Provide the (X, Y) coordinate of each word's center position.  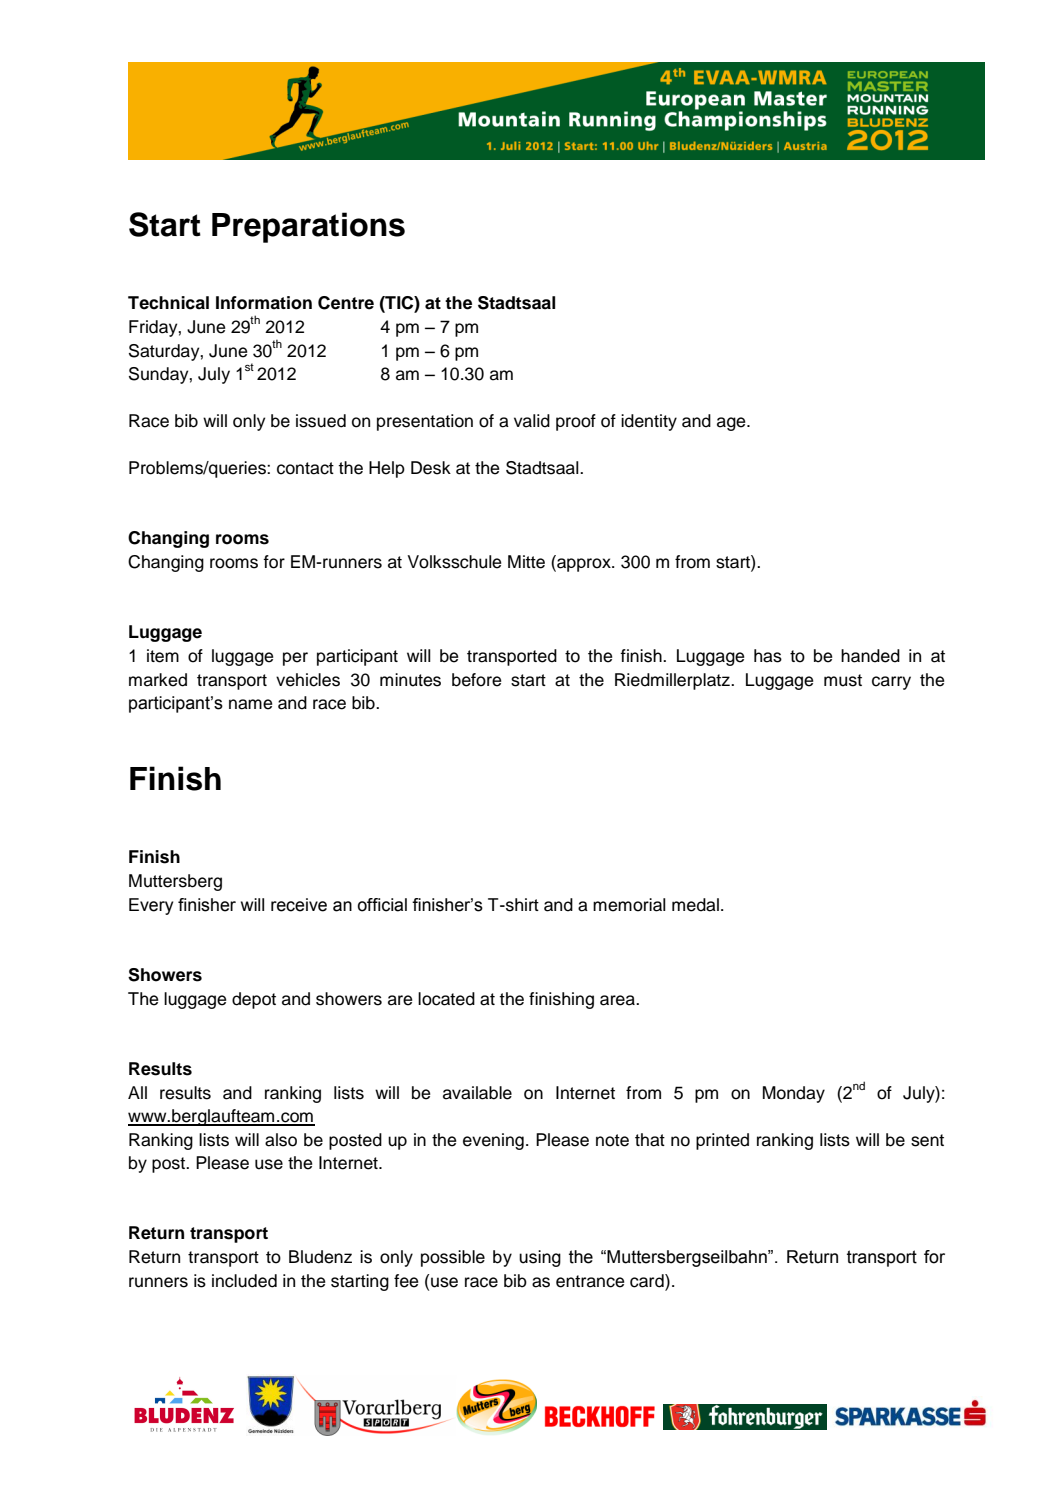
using (540, 1258)
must (843, 680)
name (250, 704)
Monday (794, 1094)
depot (254, 1000)
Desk (431, 468)
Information (264, 303)
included (244, 1281)
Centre (346, 303)
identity (649, 422)
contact (305, 468)
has (768, 656)
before (476, 680)
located (446, 999)
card (648, 1281)
